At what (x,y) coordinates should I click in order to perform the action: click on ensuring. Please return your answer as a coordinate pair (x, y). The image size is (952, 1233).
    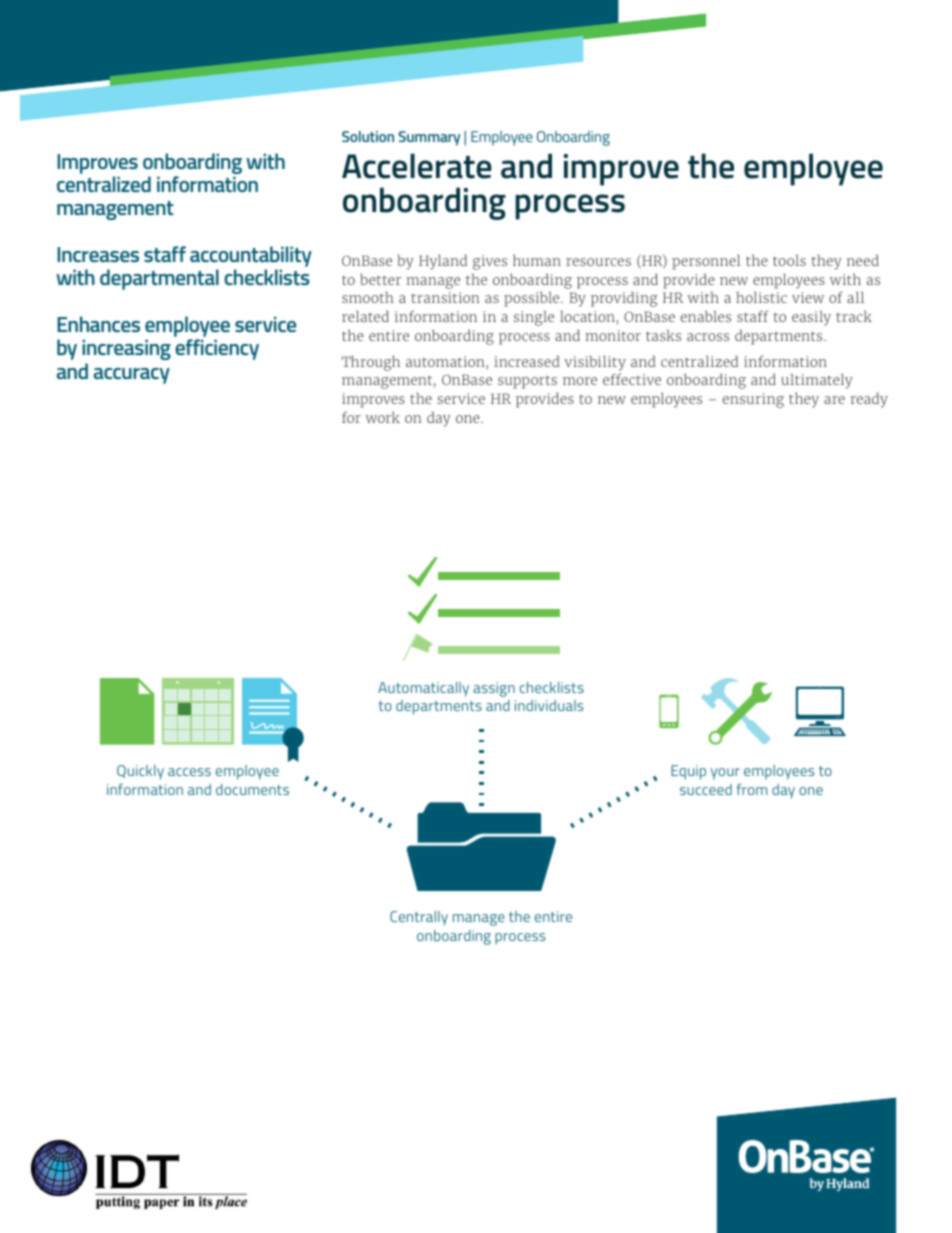
    Looking at the image, I should click on (753, 400).
